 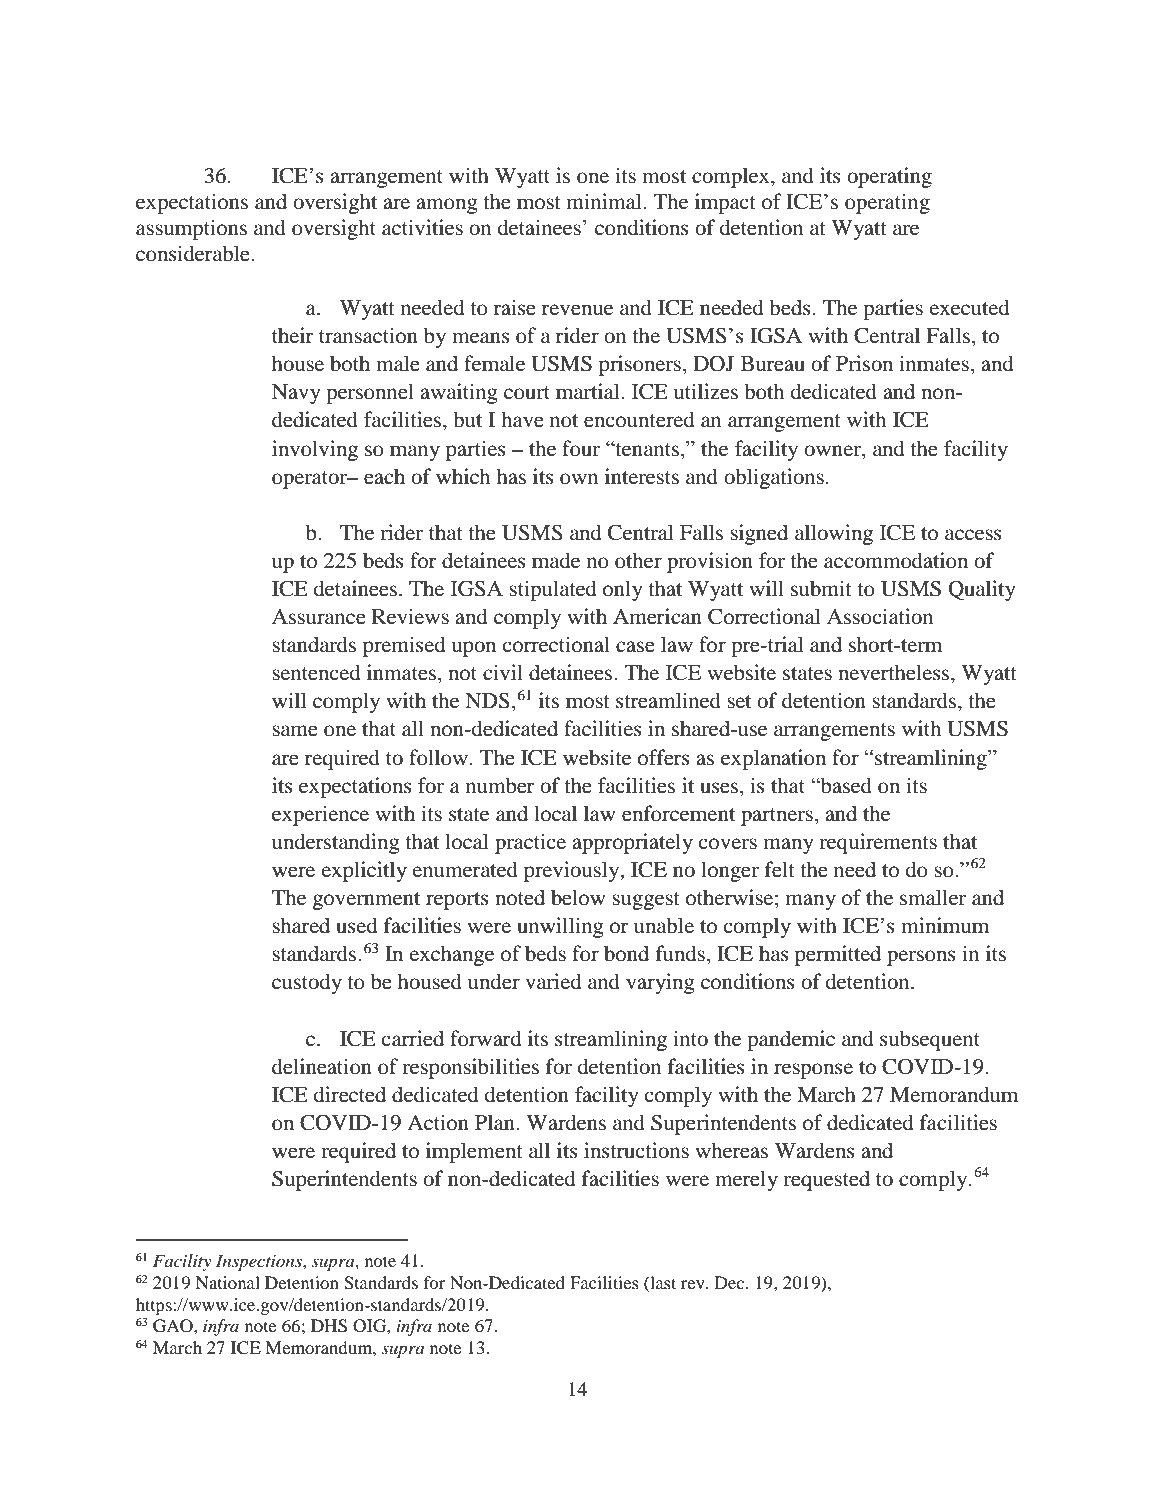 I want to click on Dec, so click(x=731, y=1282).
